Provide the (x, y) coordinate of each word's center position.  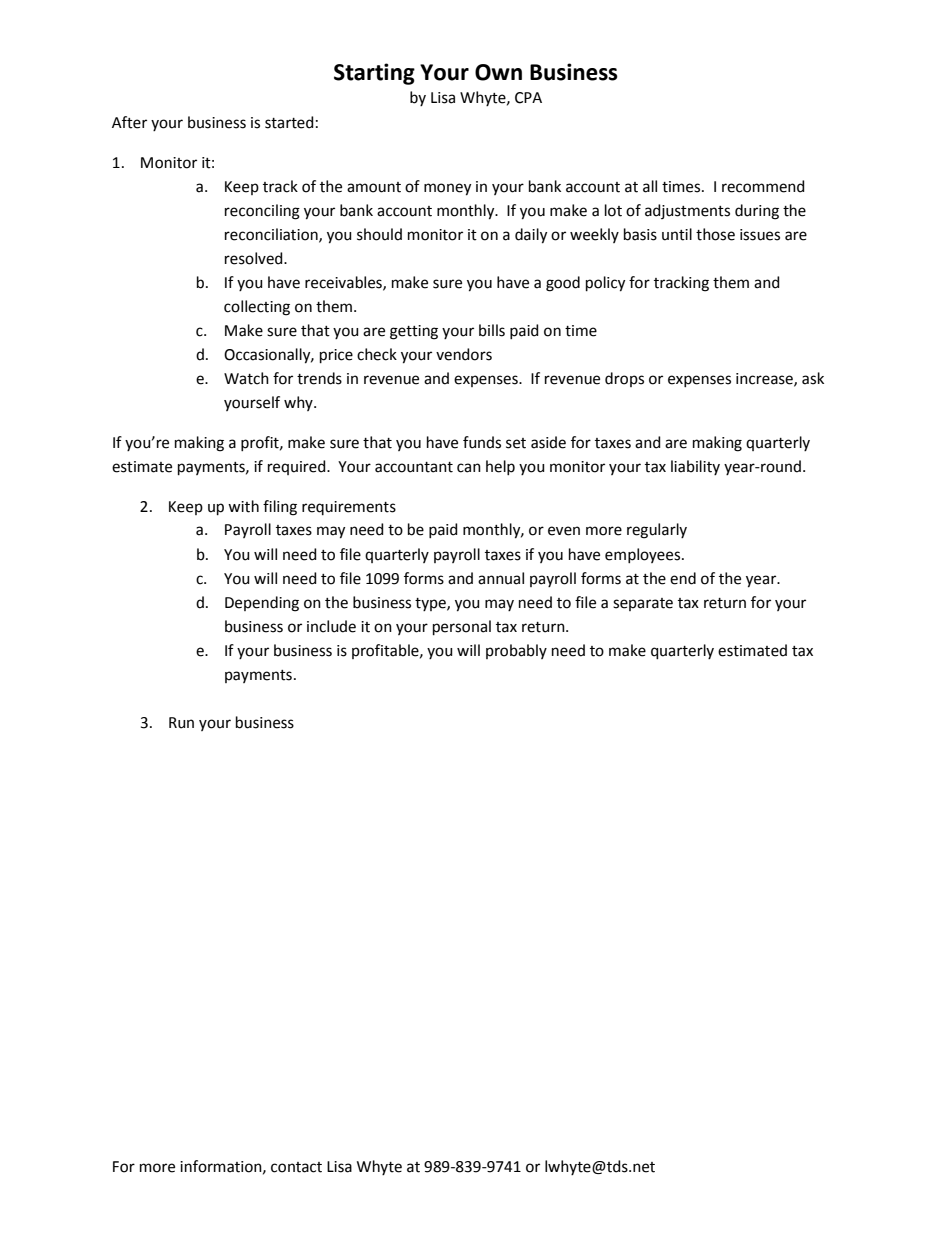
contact (296, 1167)
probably (516, 651)
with (243, 506)
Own (498, 72)
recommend (763, 186)
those (715, 234)
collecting (257, 308)
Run (181, 723)
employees (644, 555)
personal (462, 627)
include (331, 626)
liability (695, 467)
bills (492, 330)
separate (643, 604)
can (469, 468)
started (289, 122)
